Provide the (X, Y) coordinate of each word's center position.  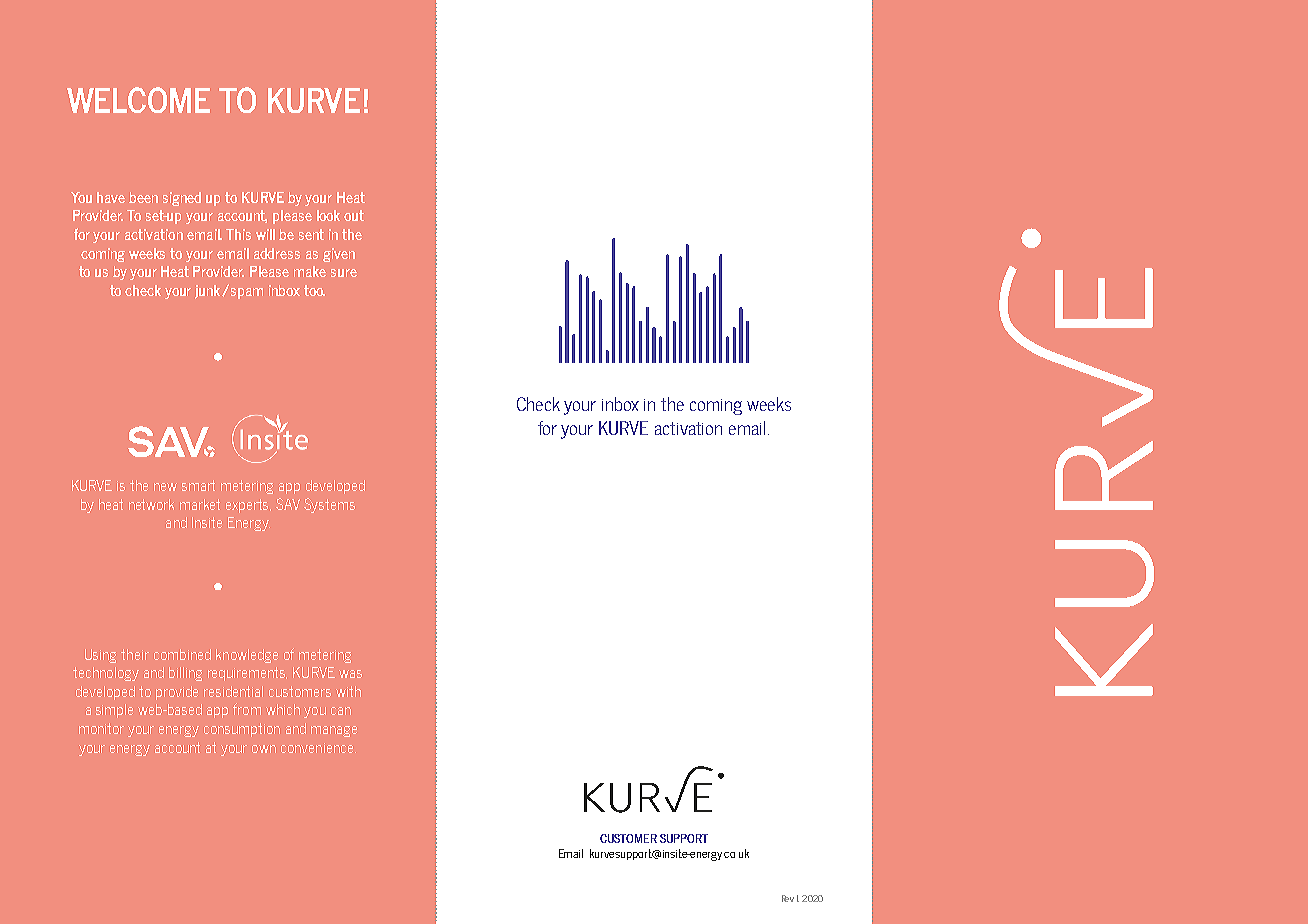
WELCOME (138, 100)
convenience (318, 748)
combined (182, 654)
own (264, 749)
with (348, 691)
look (328, 215)
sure (344, 273)
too (314, 290)
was (350, 674)
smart (198, 485)
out (354, 215)
